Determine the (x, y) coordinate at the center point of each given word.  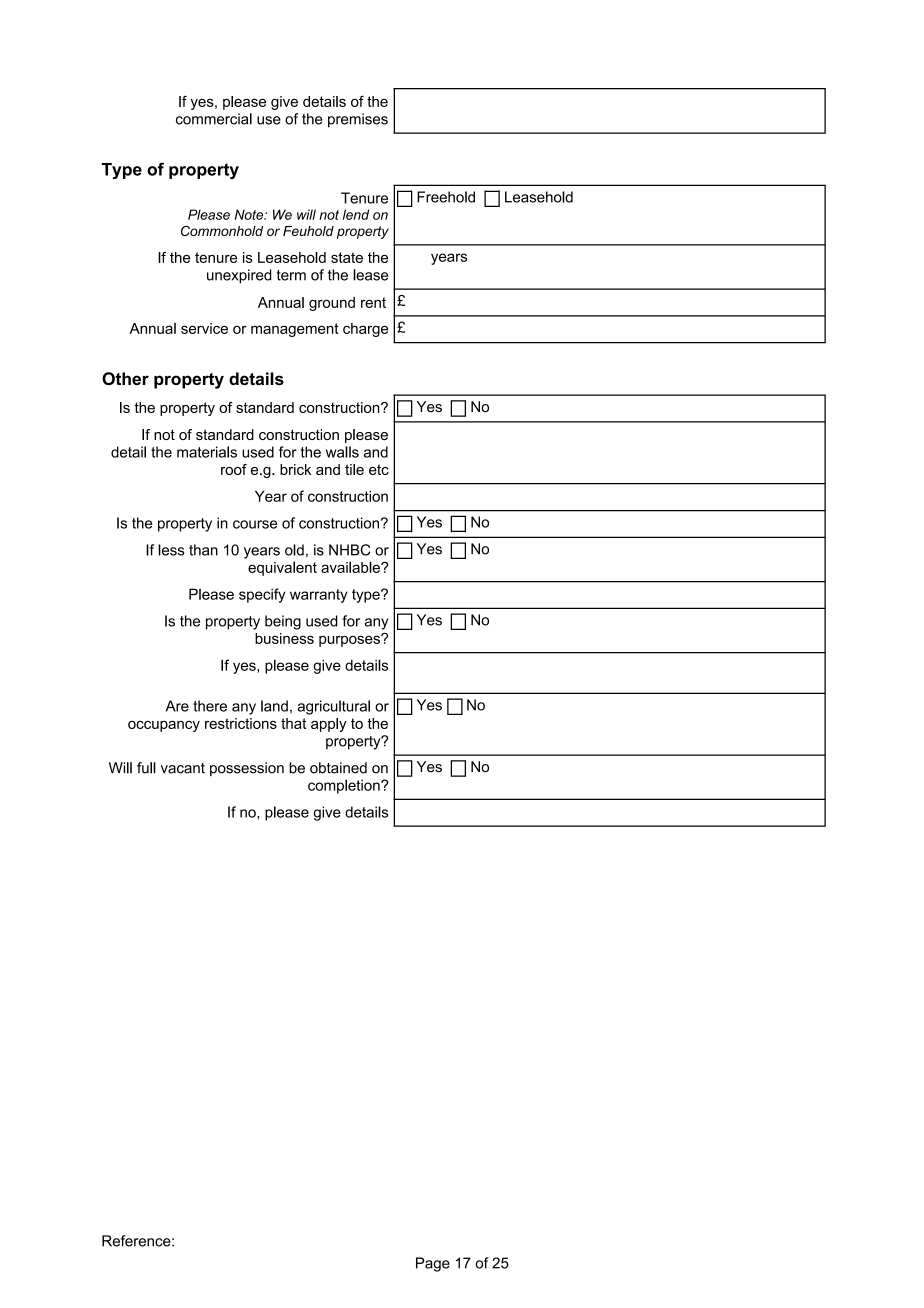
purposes (350, 640)
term (291, 275)
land (274, 706)
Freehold (446, 197)
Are (177, 706)
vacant (183, 768)
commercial (214, 119)
